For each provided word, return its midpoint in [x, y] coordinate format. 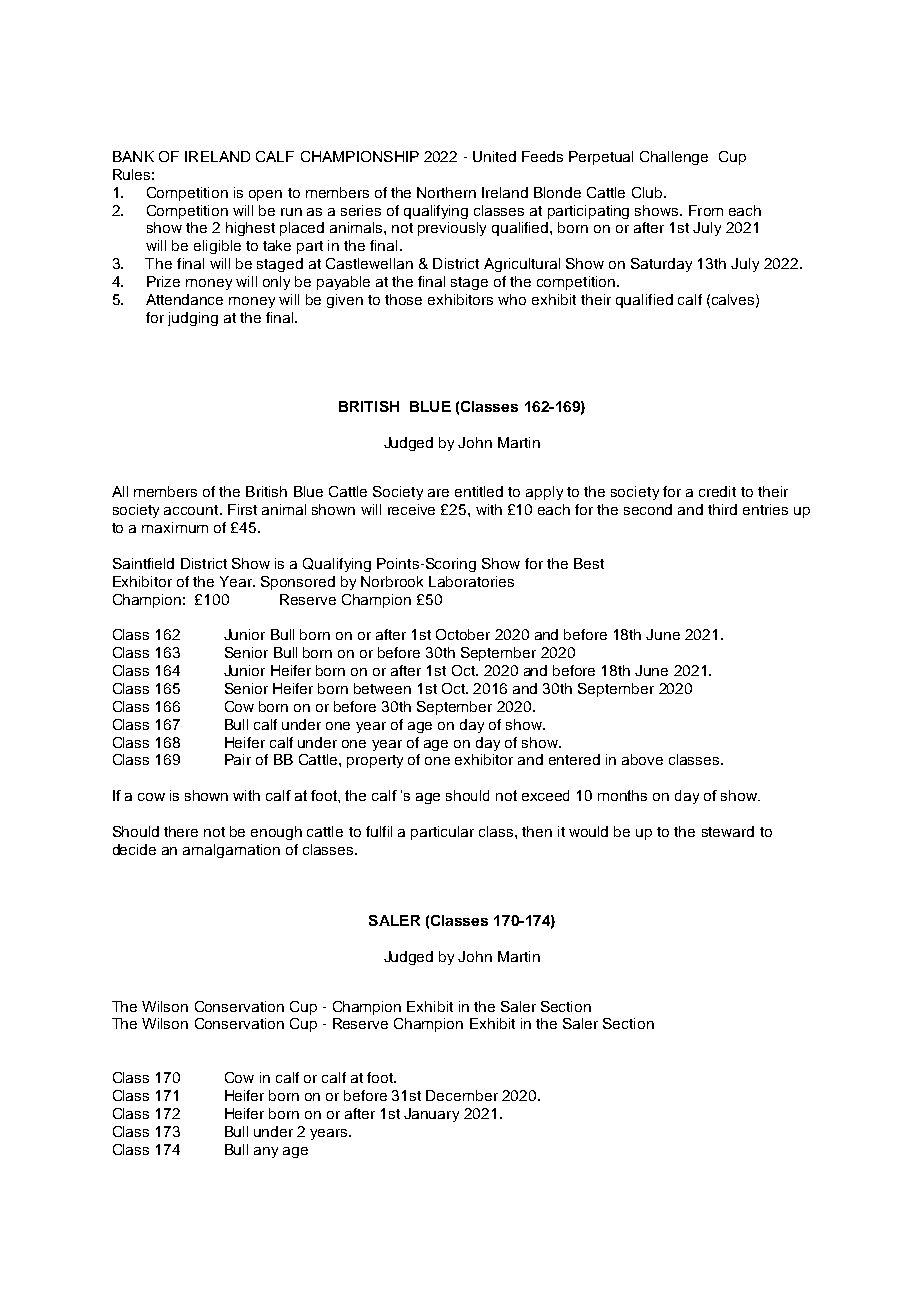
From [706, 210]
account [192, 510]
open [265, 195]
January [431, 1115]
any [266, 1152]
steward [728, 831]
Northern [446, 192]
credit [717, 491]
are [438, 493]
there [181, 831]
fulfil [379, 831]
